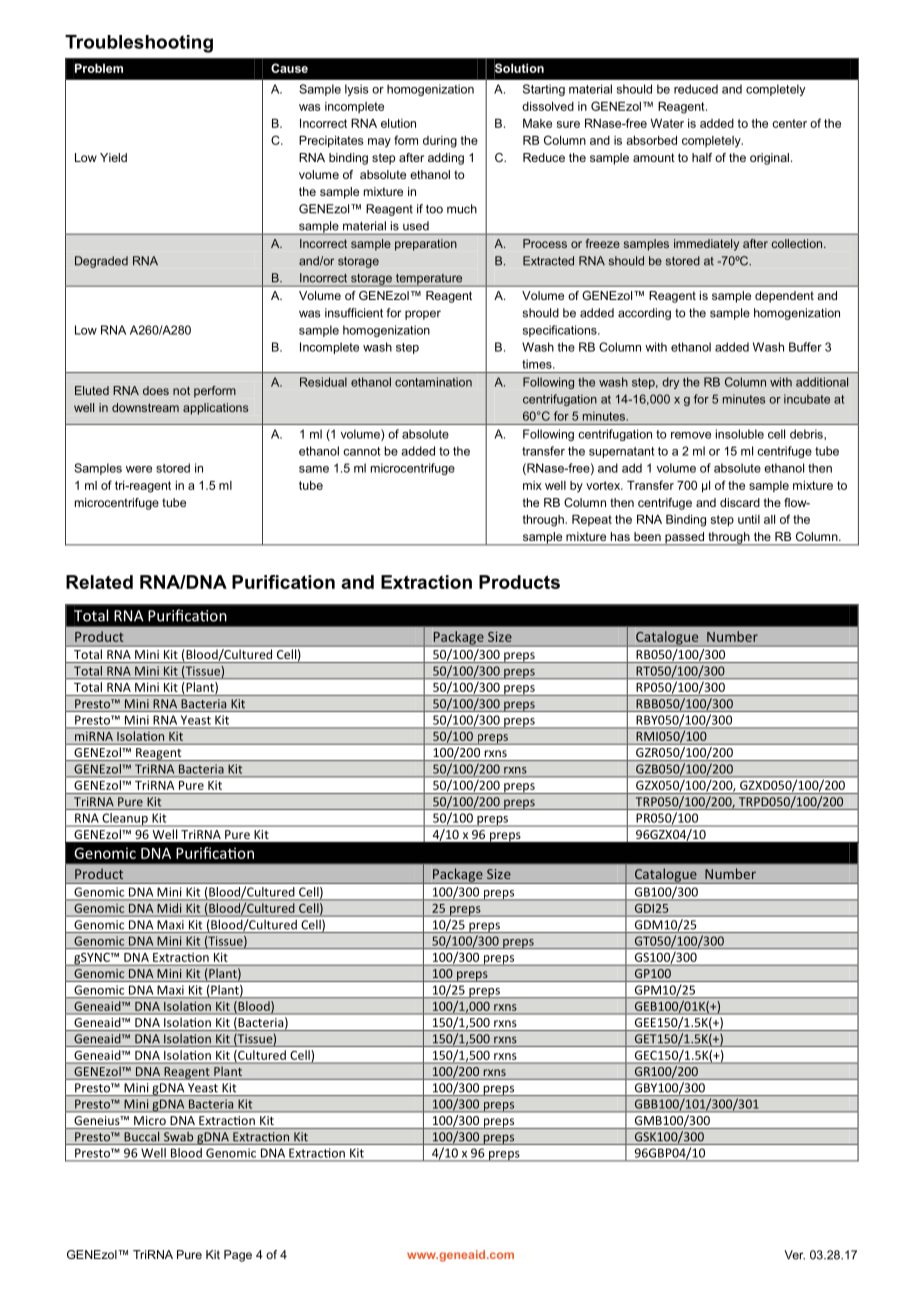 The width and height of the screenshot is (924, 1308). What do you see at coordinates (789, 123) in the screenshot?
I see `center` at bounding box center [789, 123].
